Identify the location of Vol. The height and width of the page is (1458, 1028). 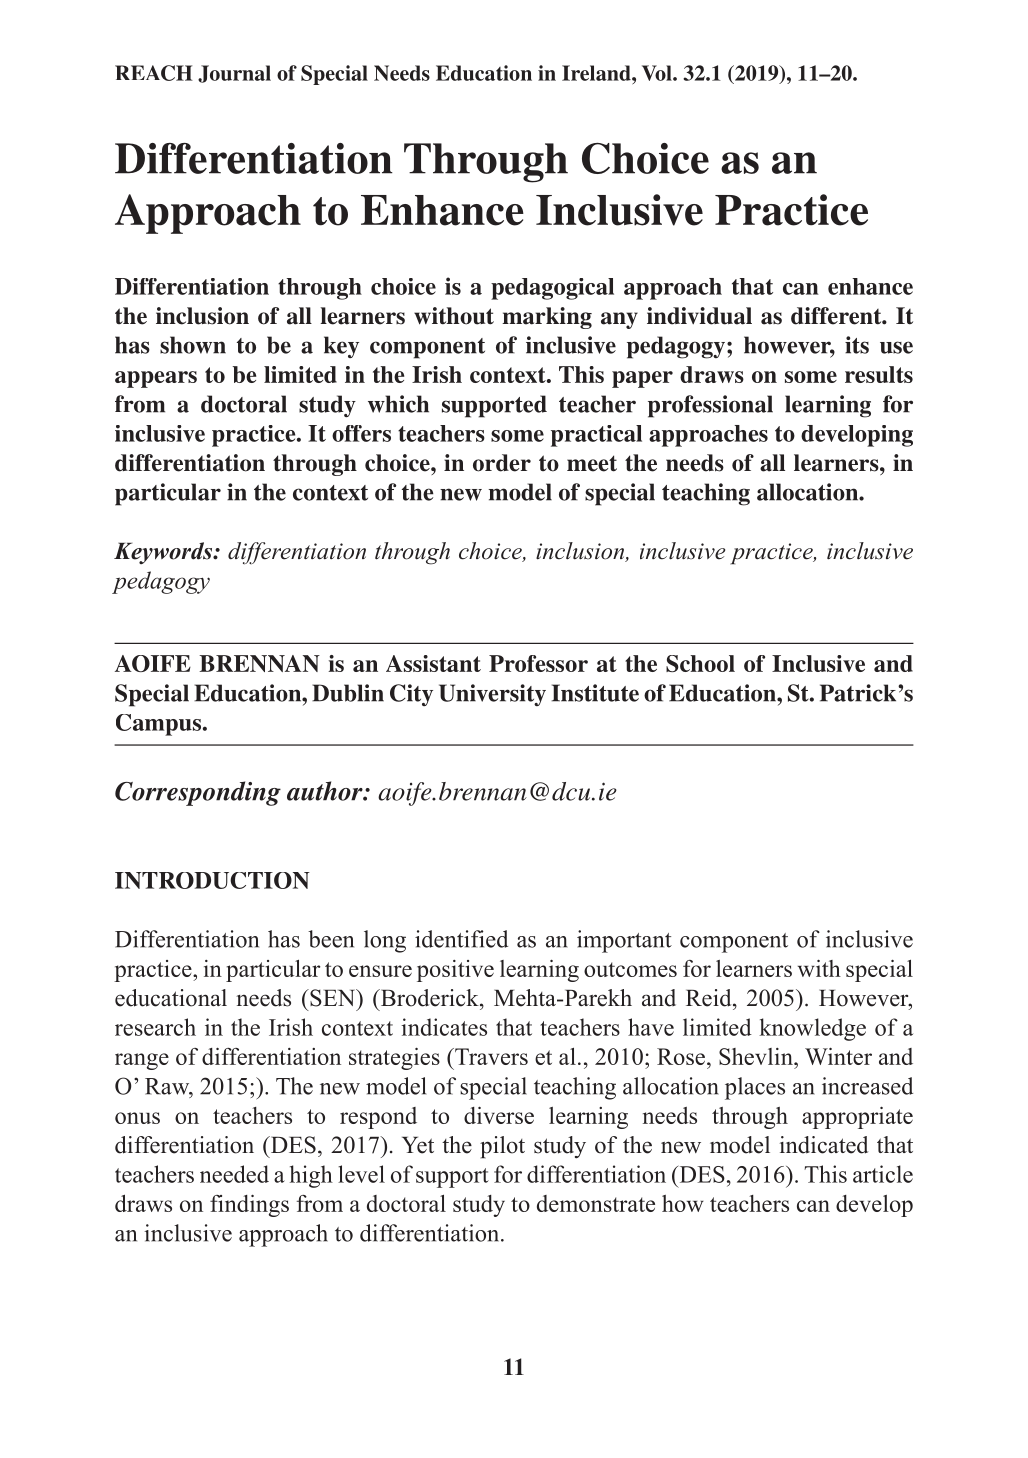
(658, 73).
